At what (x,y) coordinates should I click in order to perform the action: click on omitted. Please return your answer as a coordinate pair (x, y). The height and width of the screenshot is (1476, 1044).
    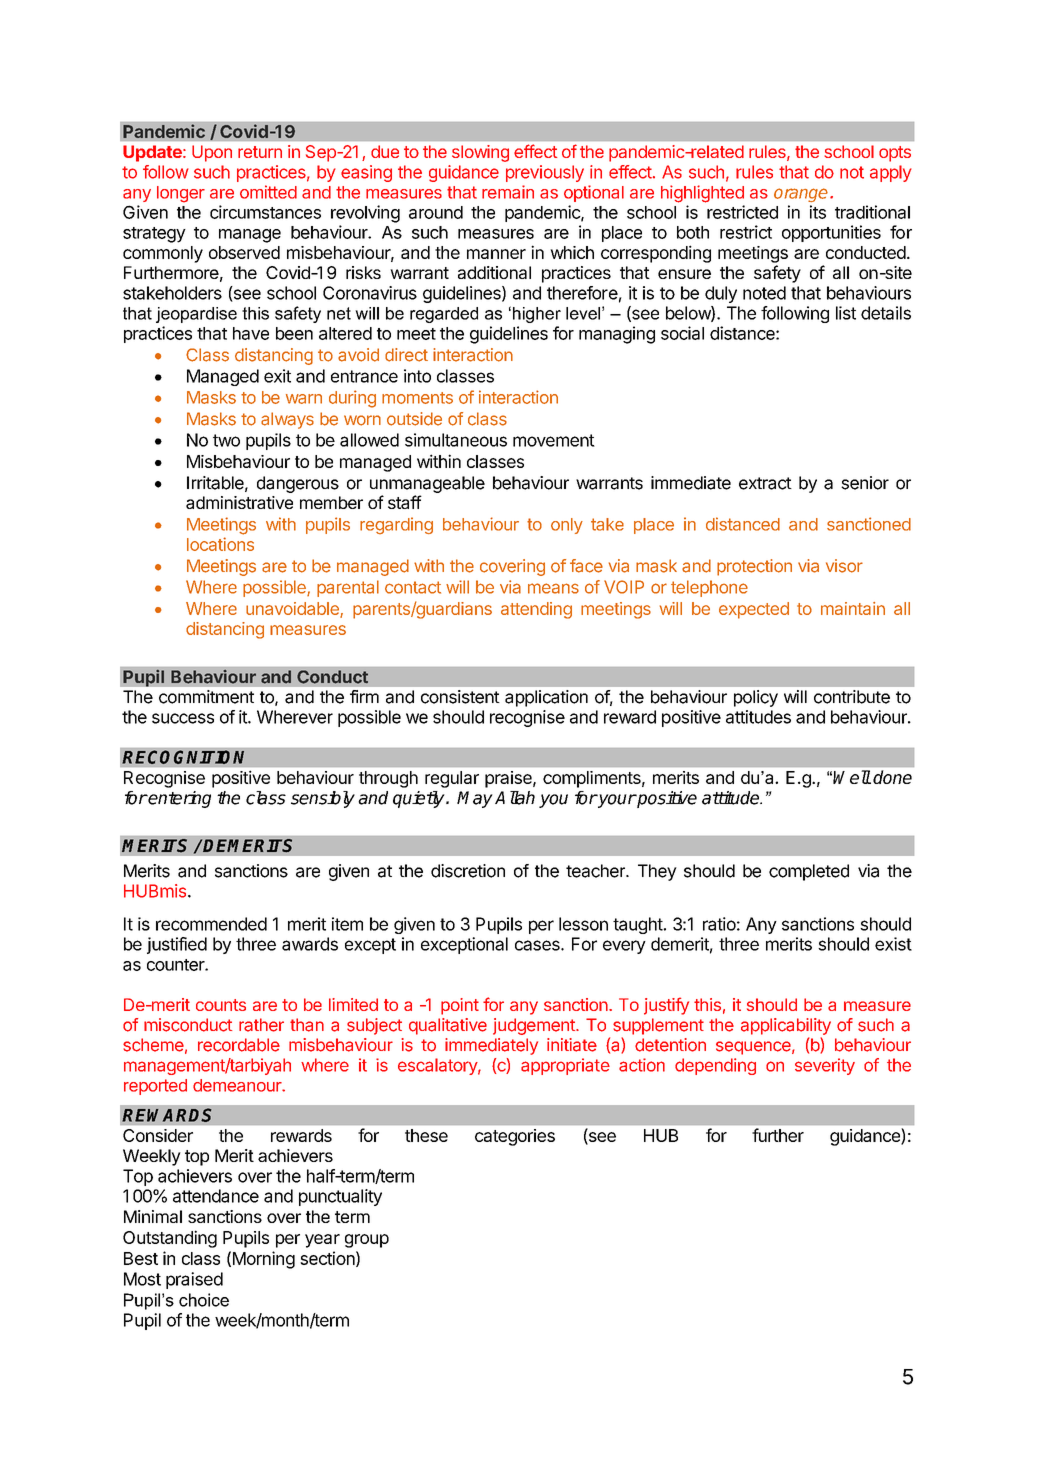
    Looking at the image, I should click on (268, 192).
